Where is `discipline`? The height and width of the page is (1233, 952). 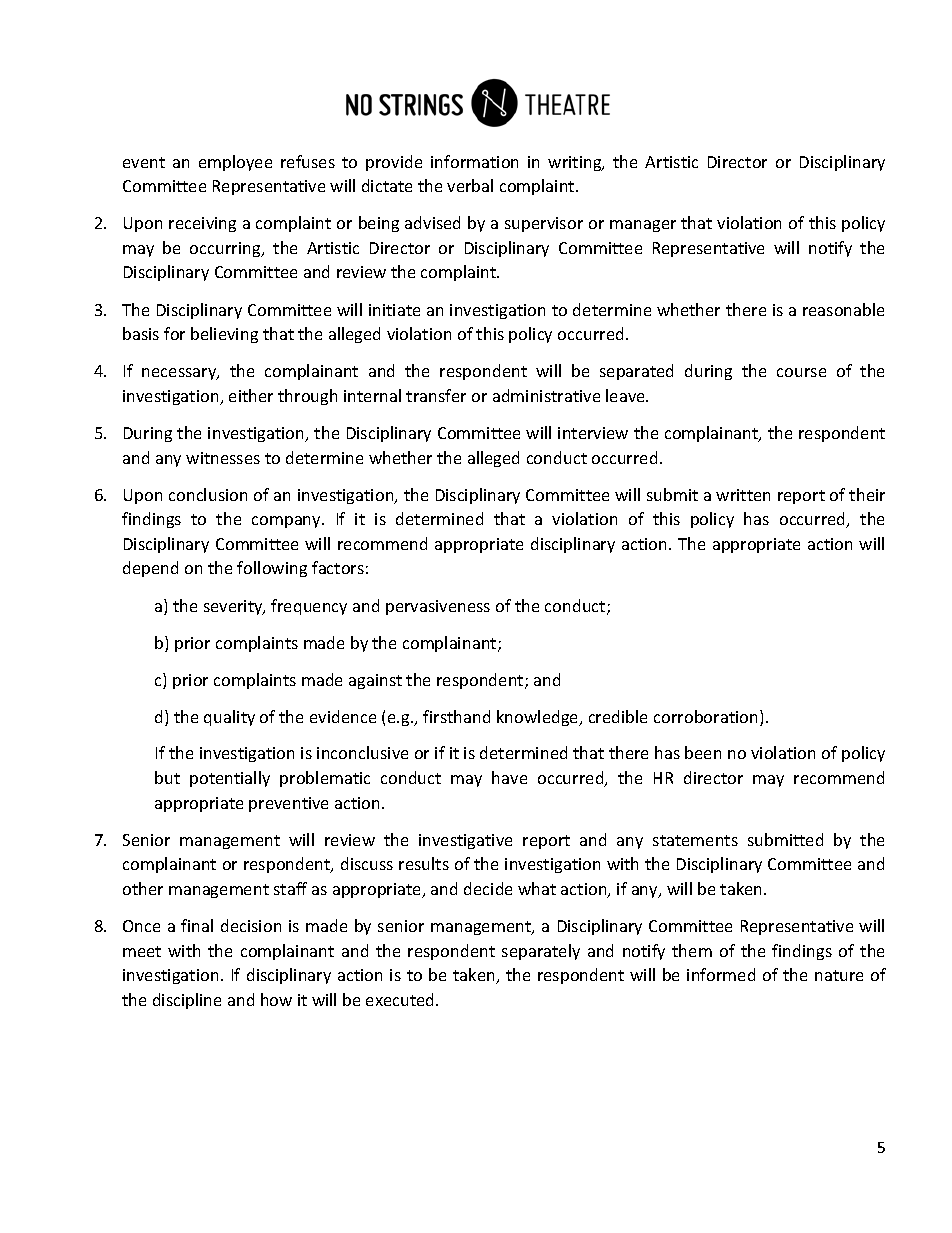
discipline is located at coordinates (187, 1001).
